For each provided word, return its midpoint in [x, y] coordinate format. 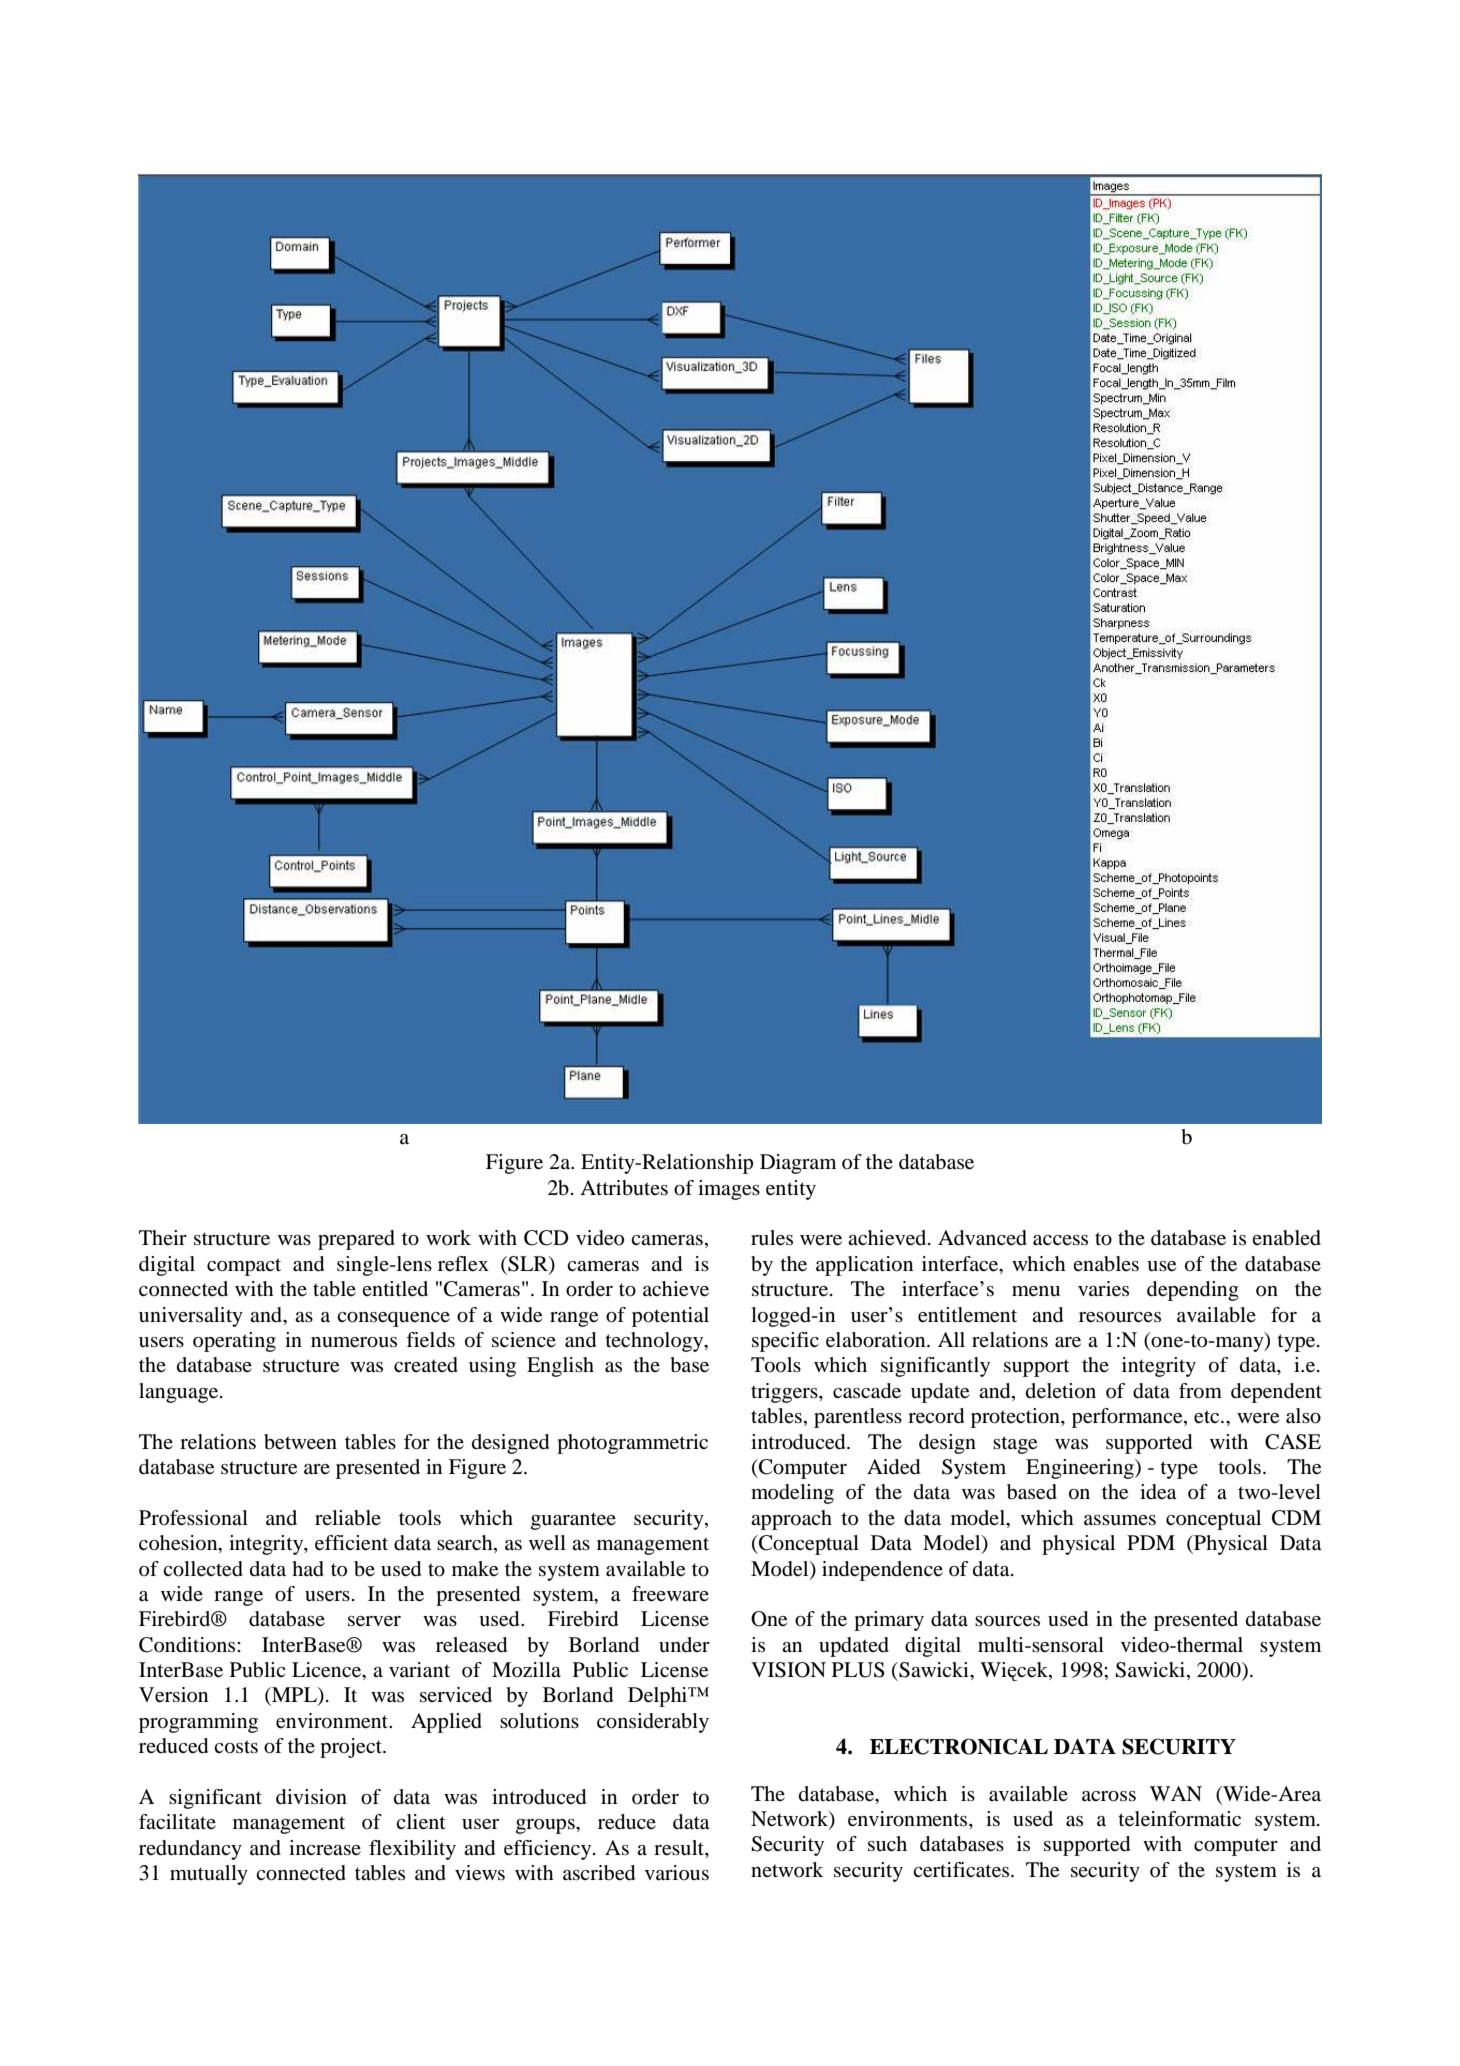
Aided [893, 1467]
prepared [356, 1240]
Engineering [1081, 1469]
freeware [670, 1594]
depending [1193, 1291]
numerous [354, 1342]
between [300, 1442]
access [1060, 1240]
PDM [1151, 1542]
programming [198, 1723]
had [308, 1569]
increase [325, 1847]
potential [670, 1317]
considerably [653, 1723]
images [729, 1190]
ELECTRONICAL [959, 1746]
